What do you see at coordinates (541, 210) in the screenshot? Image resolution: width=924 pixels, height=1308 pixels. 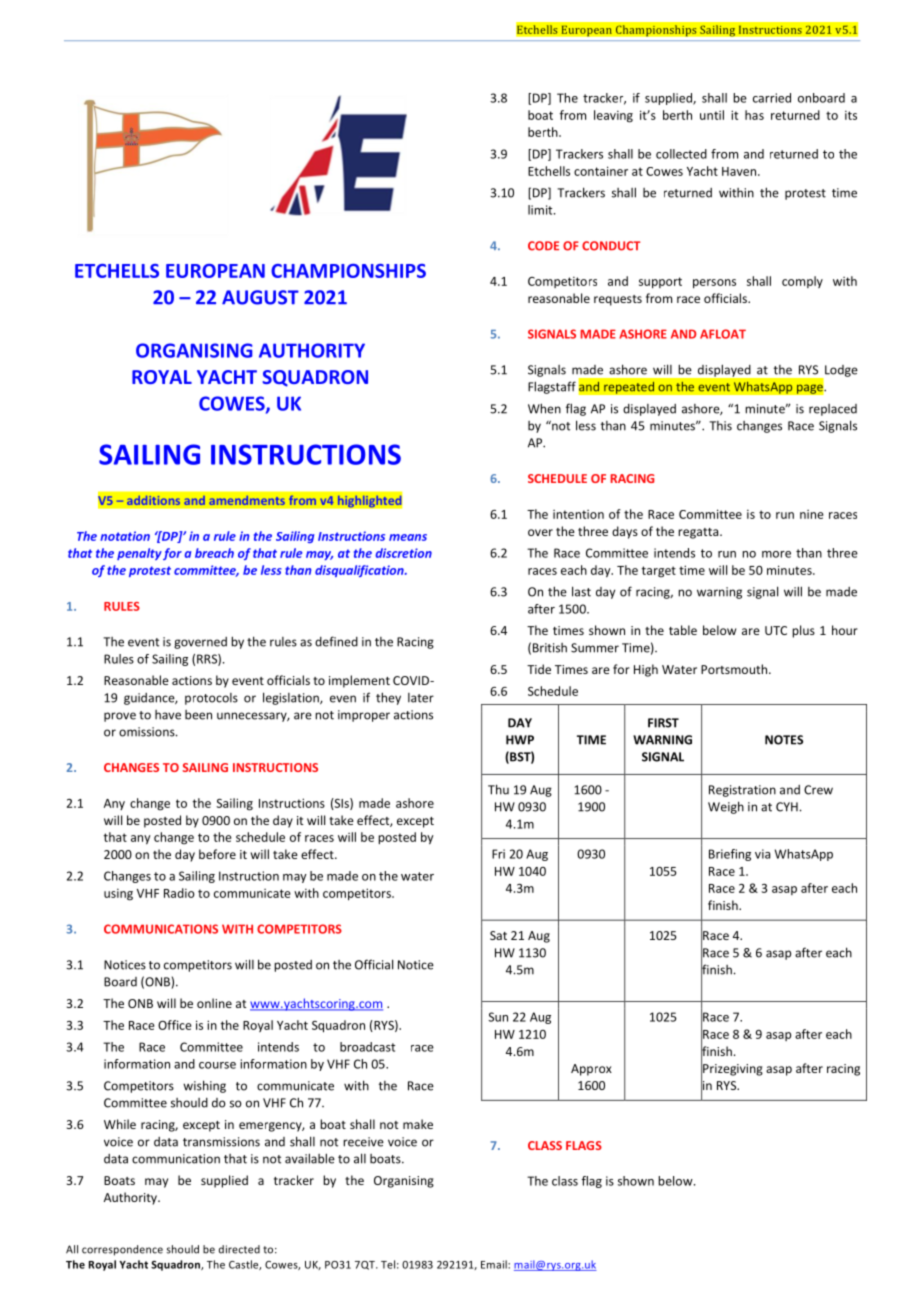 I see `limit` at bounding box center [541, 210].
